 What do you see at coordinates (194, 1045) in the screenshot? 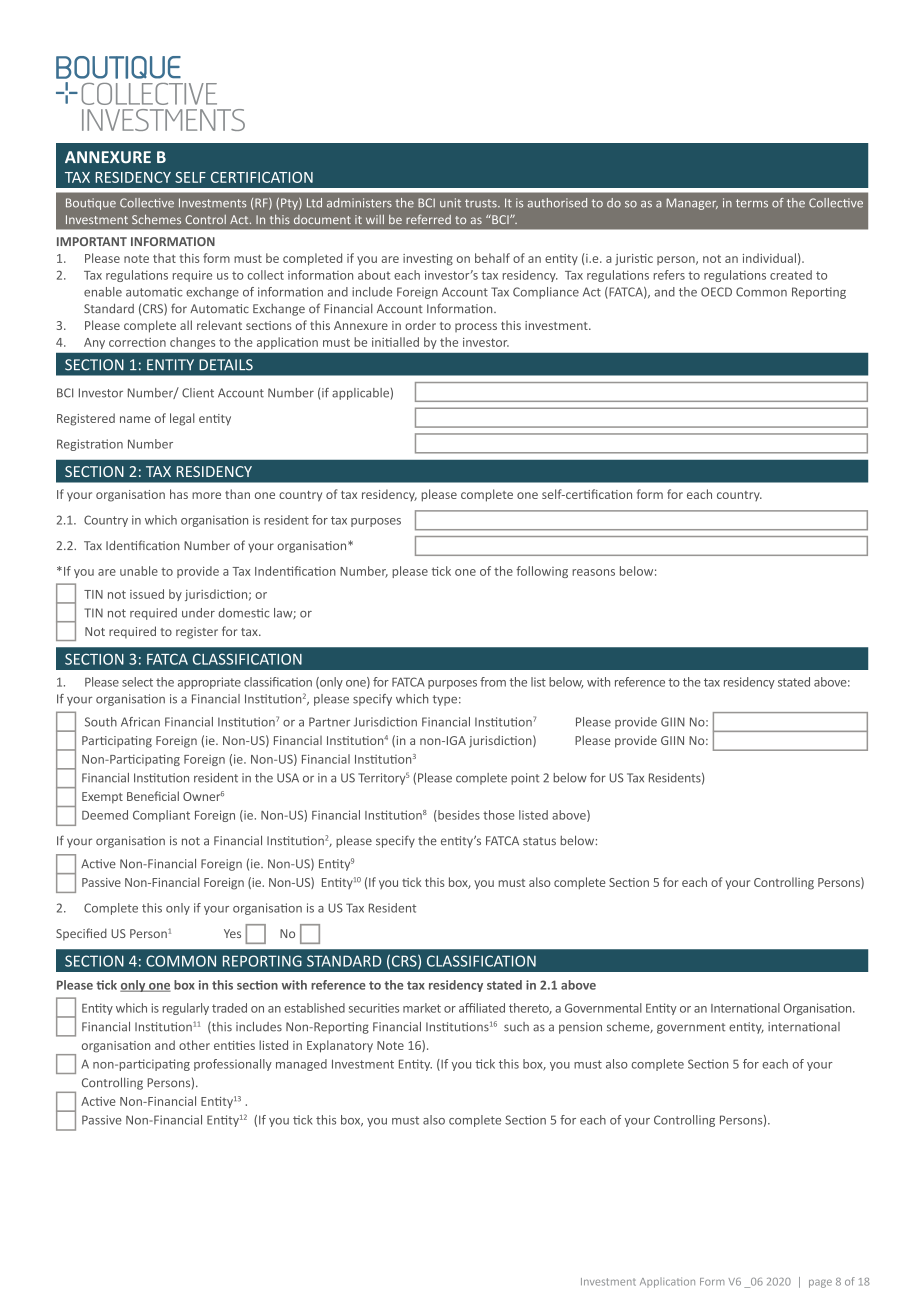
I see `other` at bounding box center [194, 1045].
